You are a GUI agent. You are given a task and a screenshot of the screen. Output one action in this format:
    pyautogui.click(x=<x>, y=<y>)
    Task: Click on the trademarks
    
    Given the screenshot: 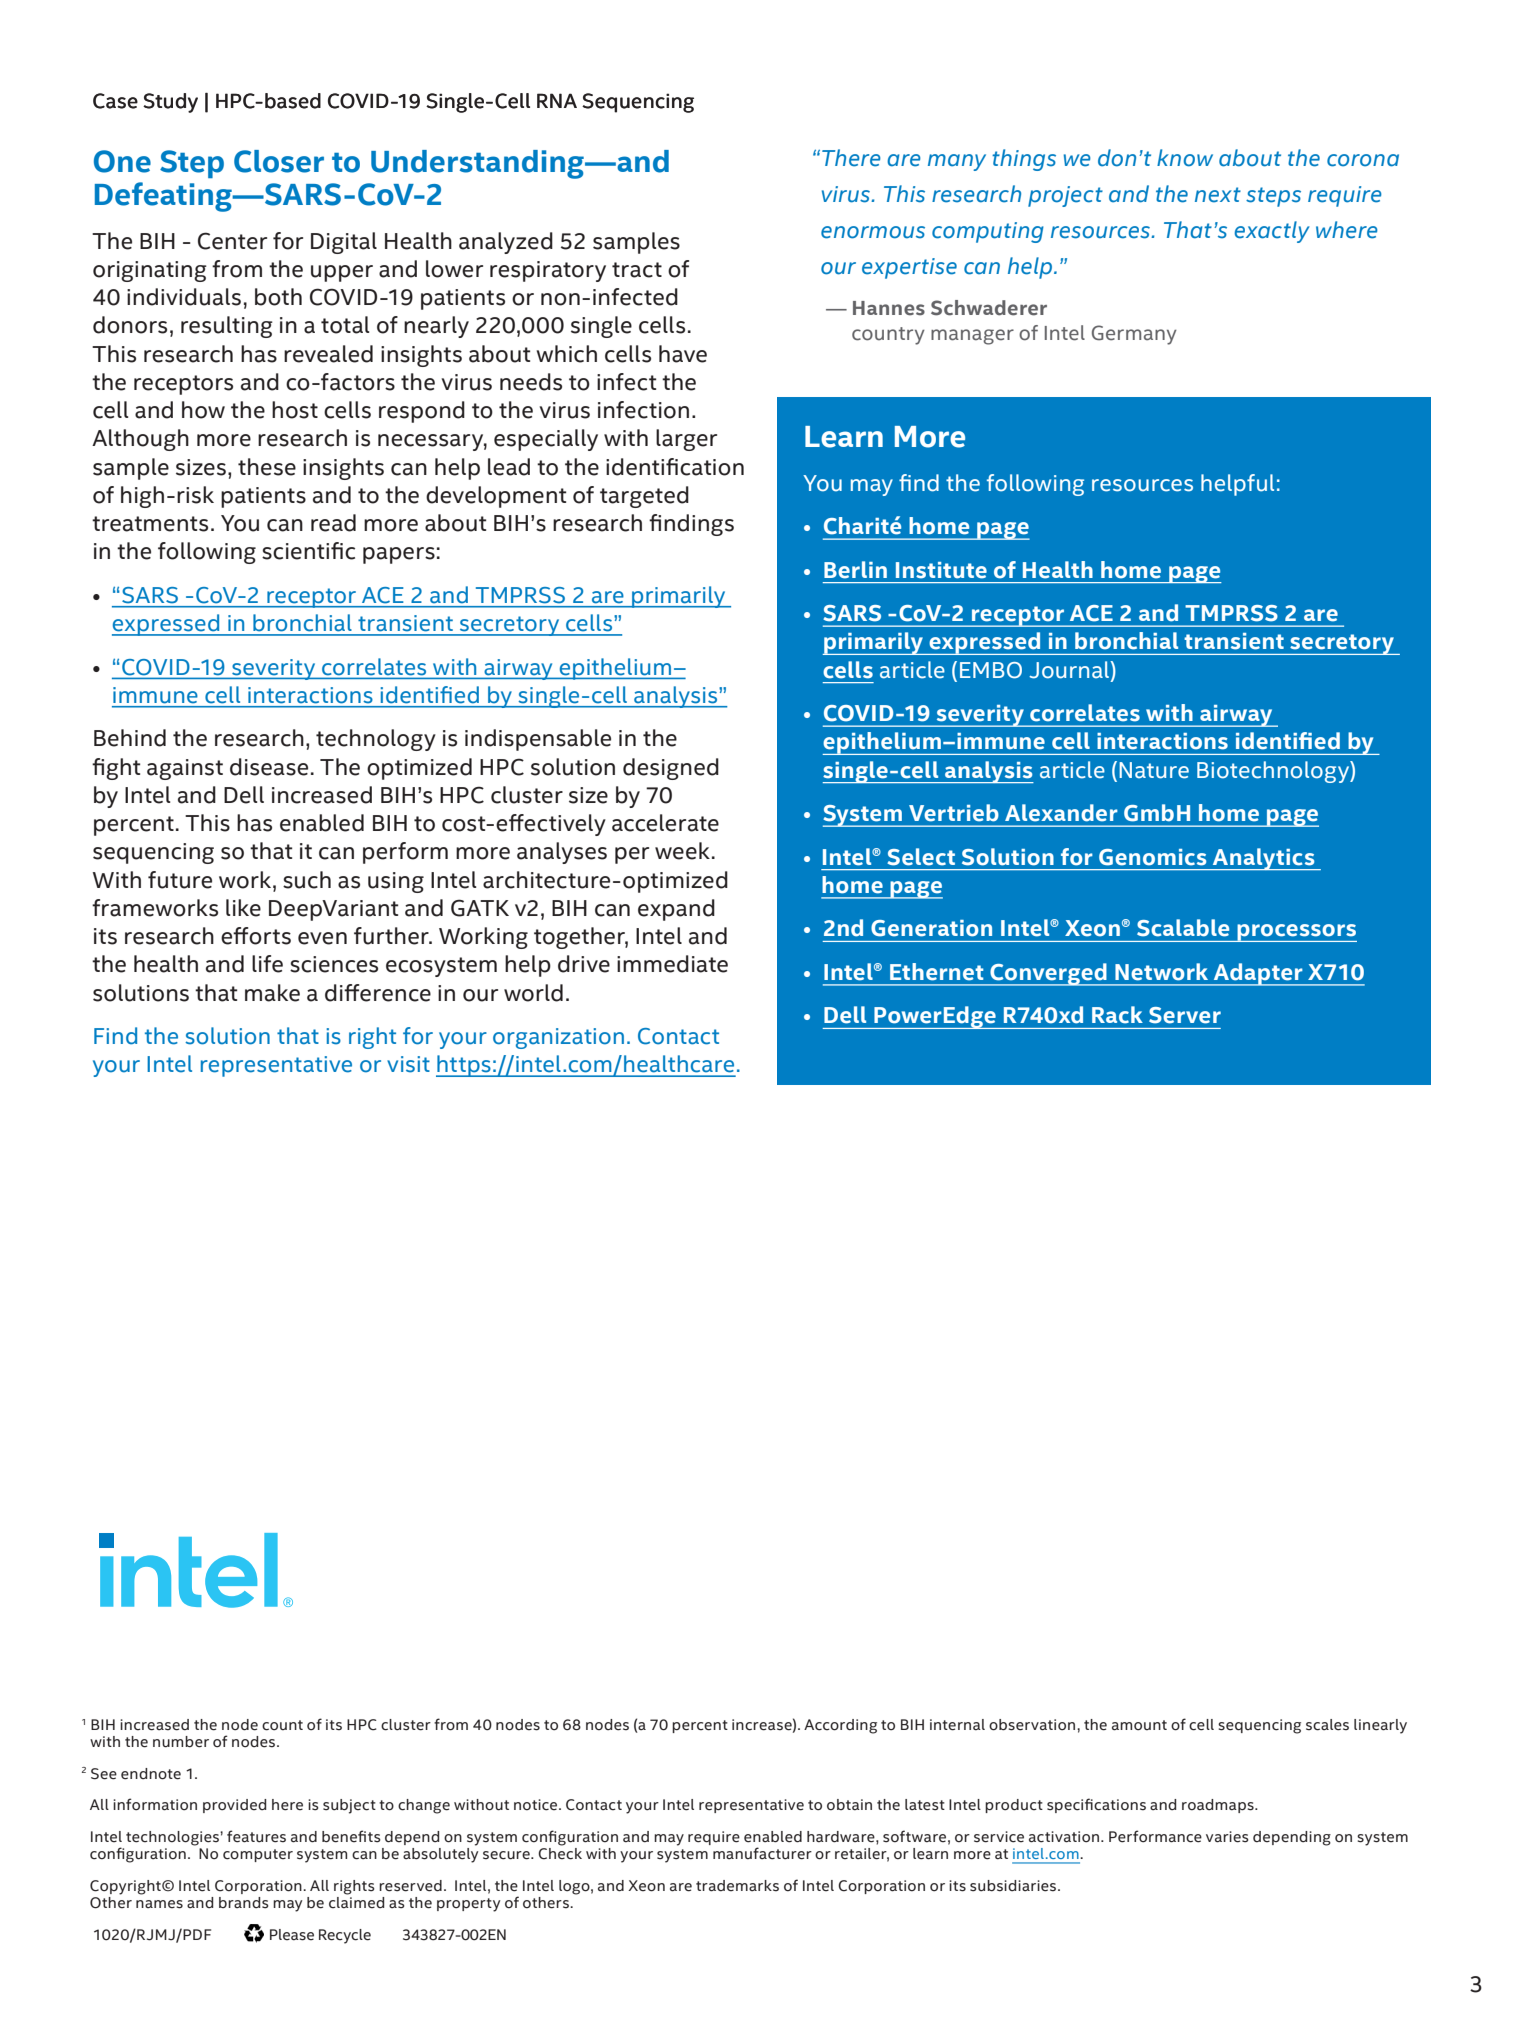 What is the action you would take?
    pyautogui.click(x=737, y=1886)
